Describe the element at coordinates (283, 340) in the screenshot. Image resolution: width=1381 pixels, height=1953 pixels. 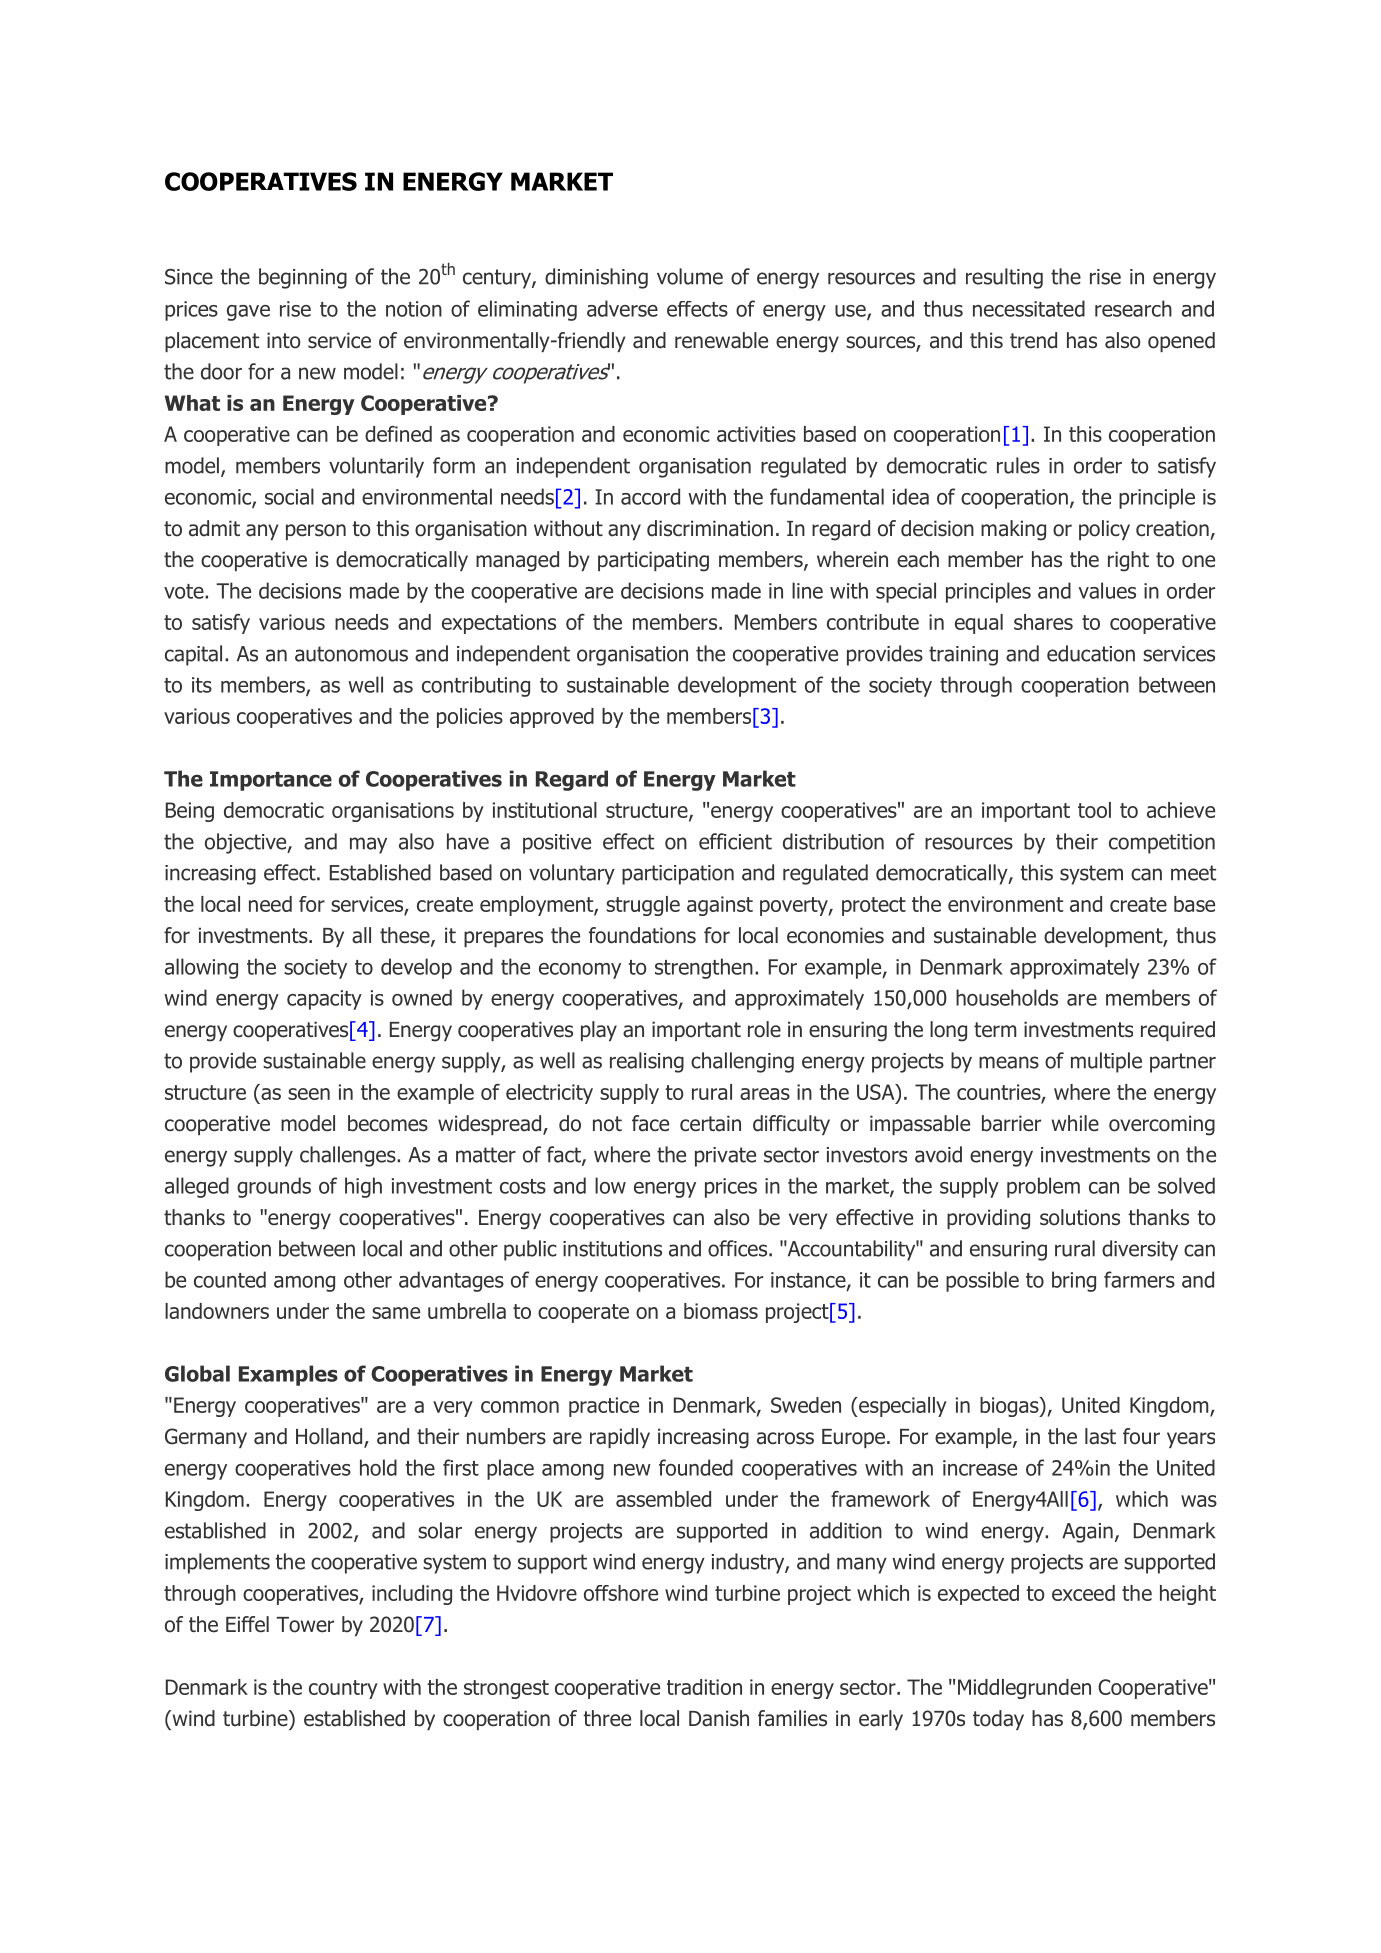
I see `into` at that location.
